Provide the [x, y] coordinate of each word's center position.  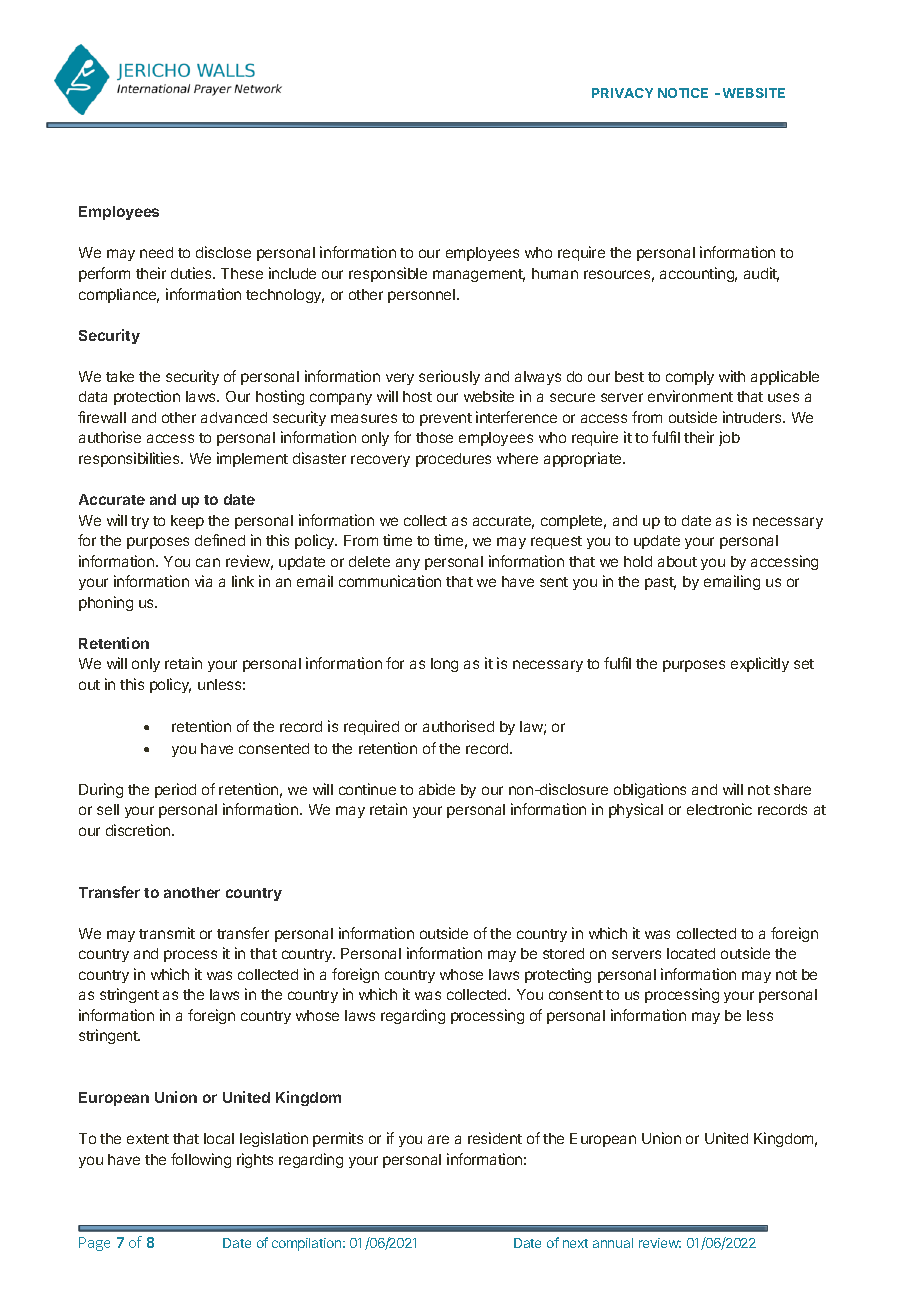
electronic [719, 809]
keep [187, 522]
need [156, 252]
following [201, 1160]
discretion [139, 830]
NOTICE [683, 93]
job [729, 438]
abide [437, 789]
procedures [453, 460]
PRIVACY [622, 93]
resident [495, 1138]
